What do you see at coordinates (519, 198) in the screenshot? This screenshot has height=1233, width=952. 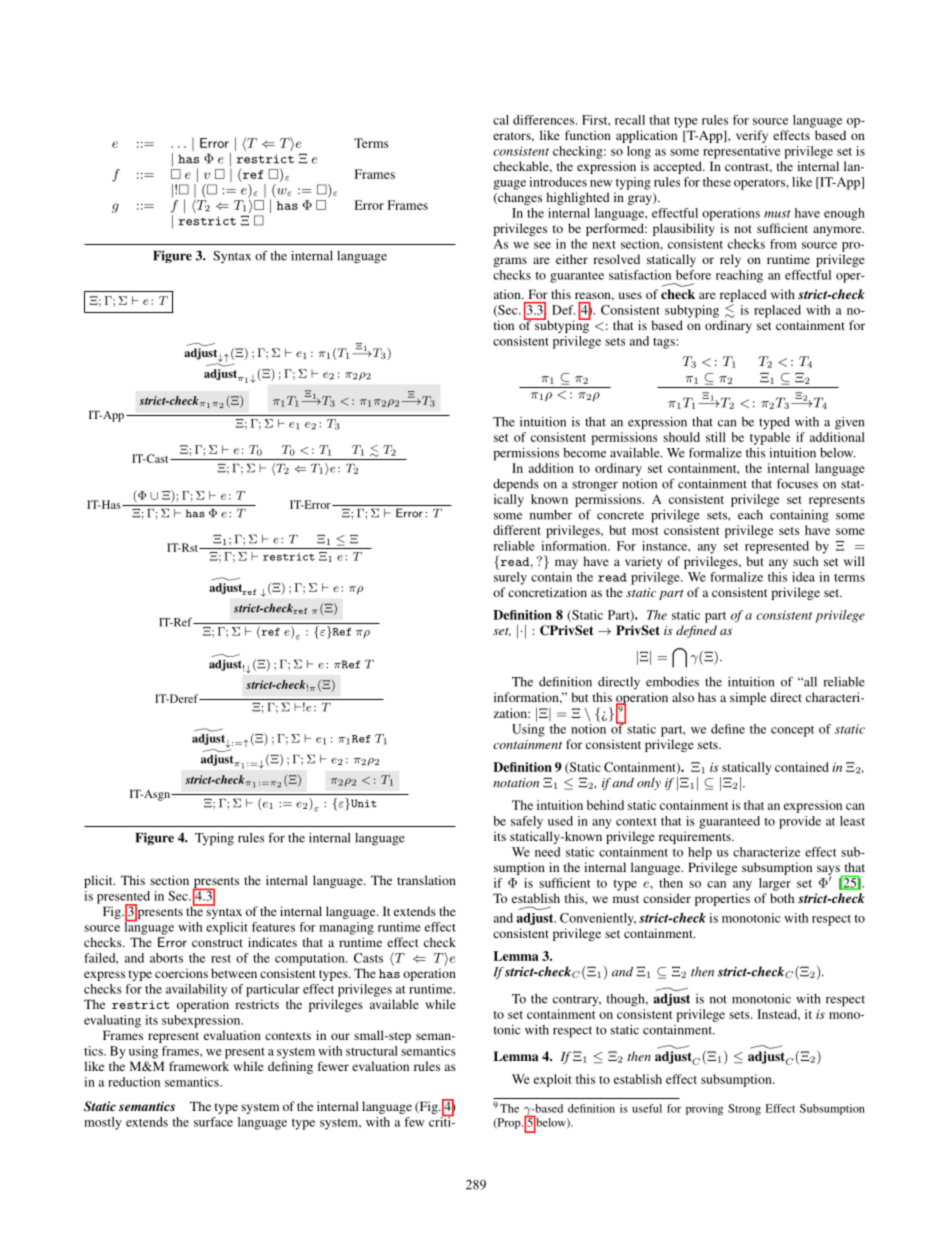 I see `changes` at bounding box center [519, 198].
